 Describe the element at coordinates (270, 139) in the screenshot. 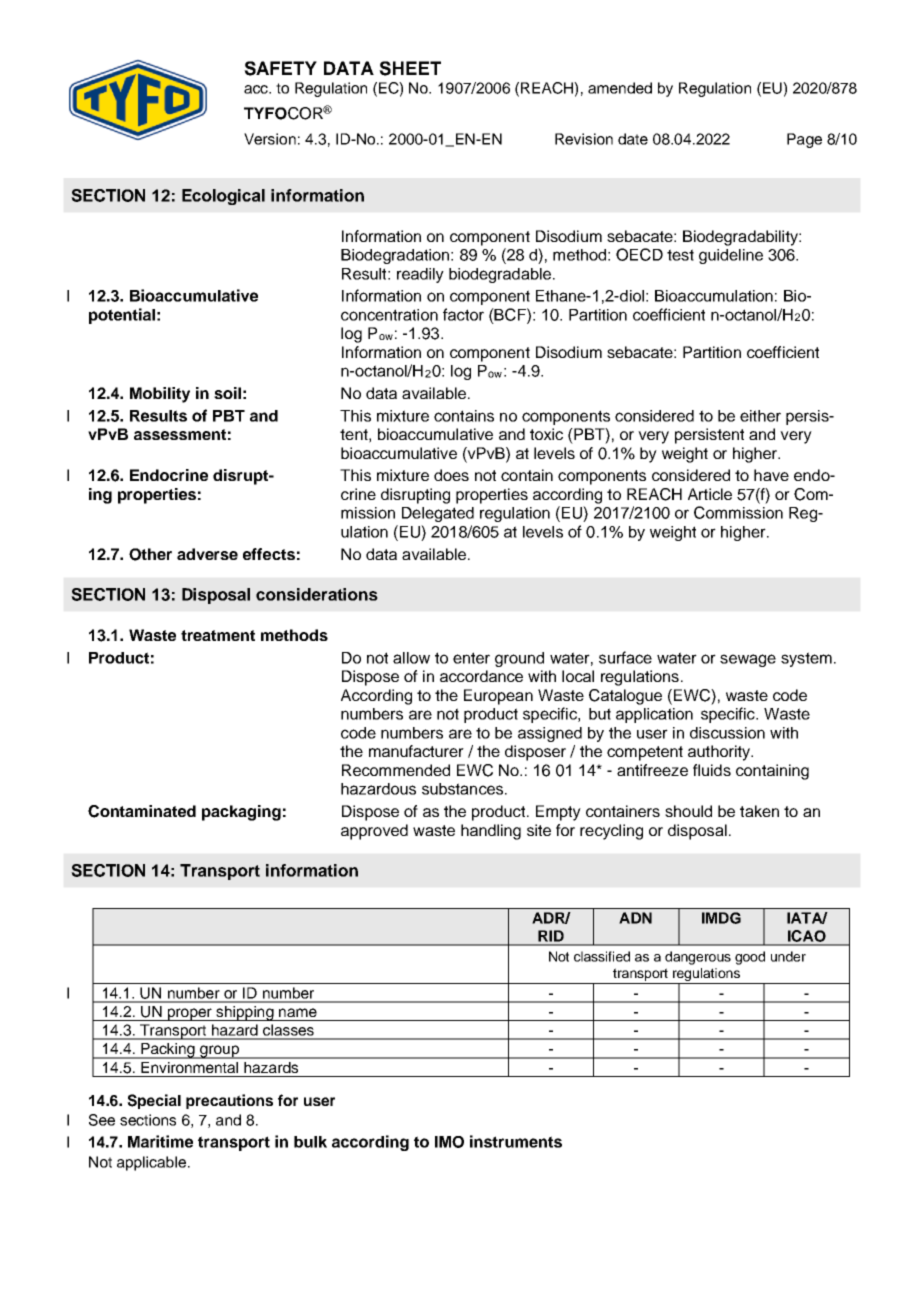

I see `Version` at that location.
